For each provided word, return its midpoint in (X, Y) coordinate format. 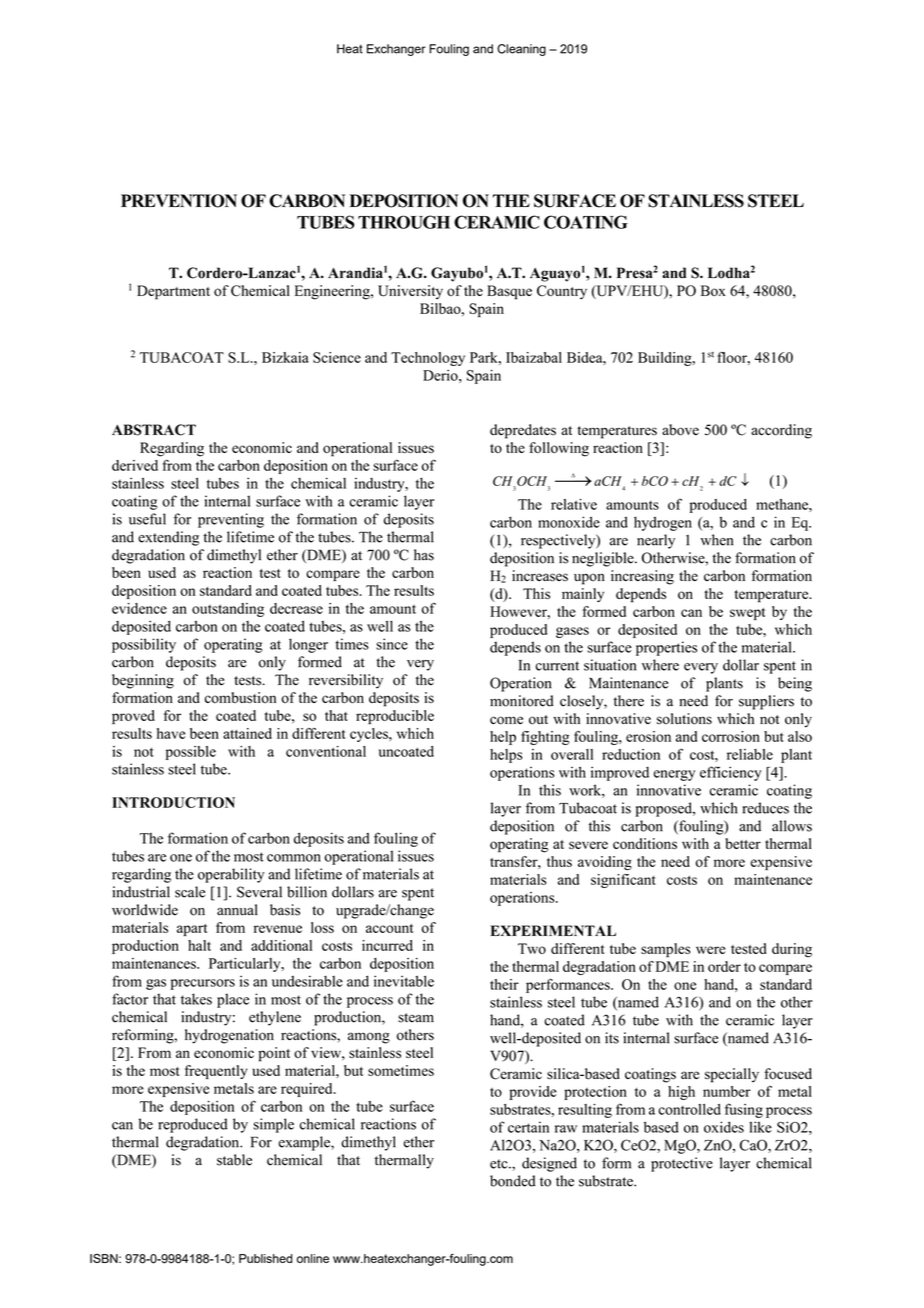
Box (713, 290)
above (680, 430)
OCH (532, 481)
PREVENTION (179, 201)
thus (559, 861)
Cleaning (521, 50)
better (743, 843)
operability (231, 875)
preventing (231, 520)
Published (265, 1258)
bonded (513, 1181)
